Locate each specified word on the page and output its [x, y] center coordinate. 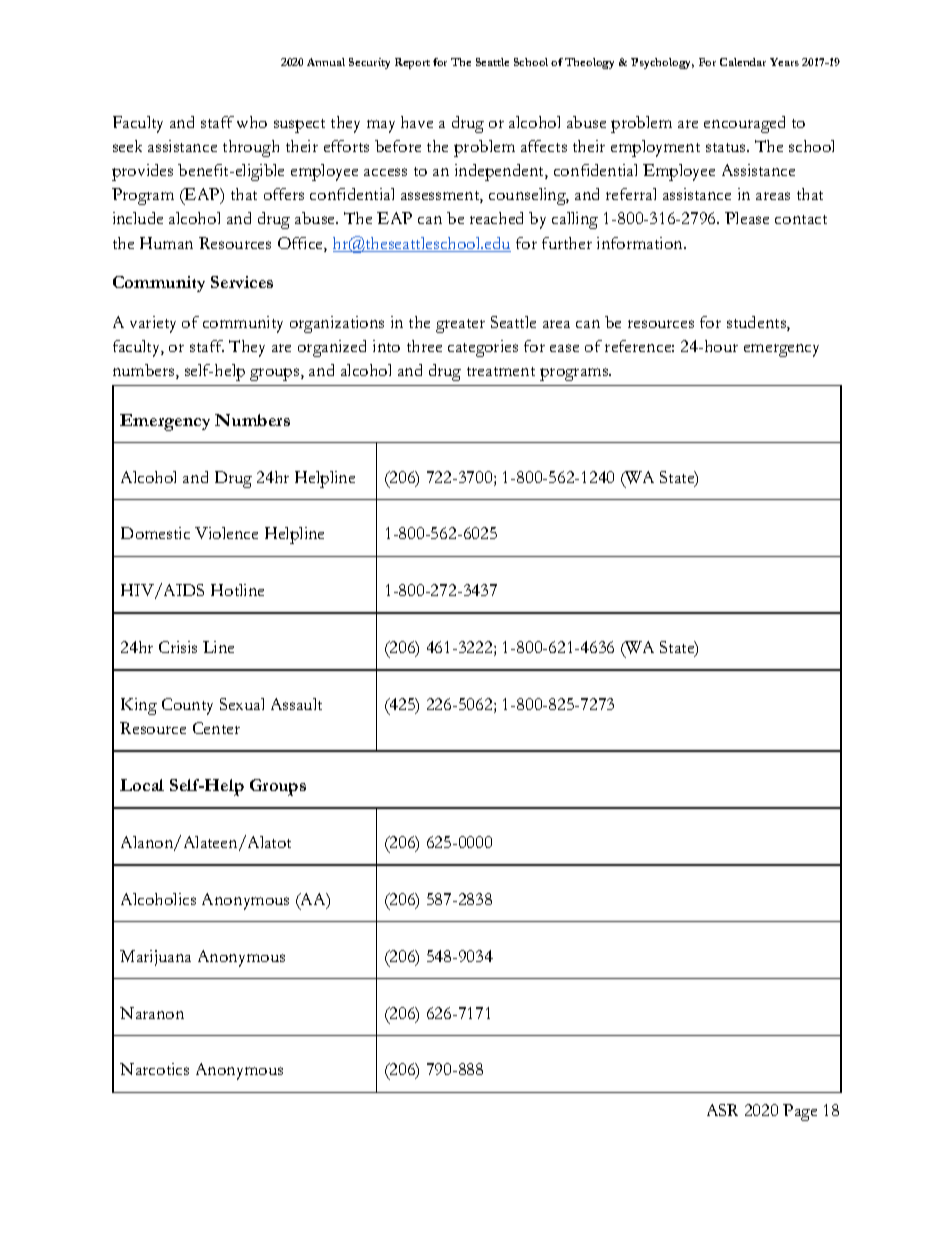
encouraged [744, 124]
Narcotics [154, 1069]
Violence [226, 533]
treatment [501, 371]
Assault [296, 704]
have [417, 122]
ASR [722, 1110]
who [252, 122]
